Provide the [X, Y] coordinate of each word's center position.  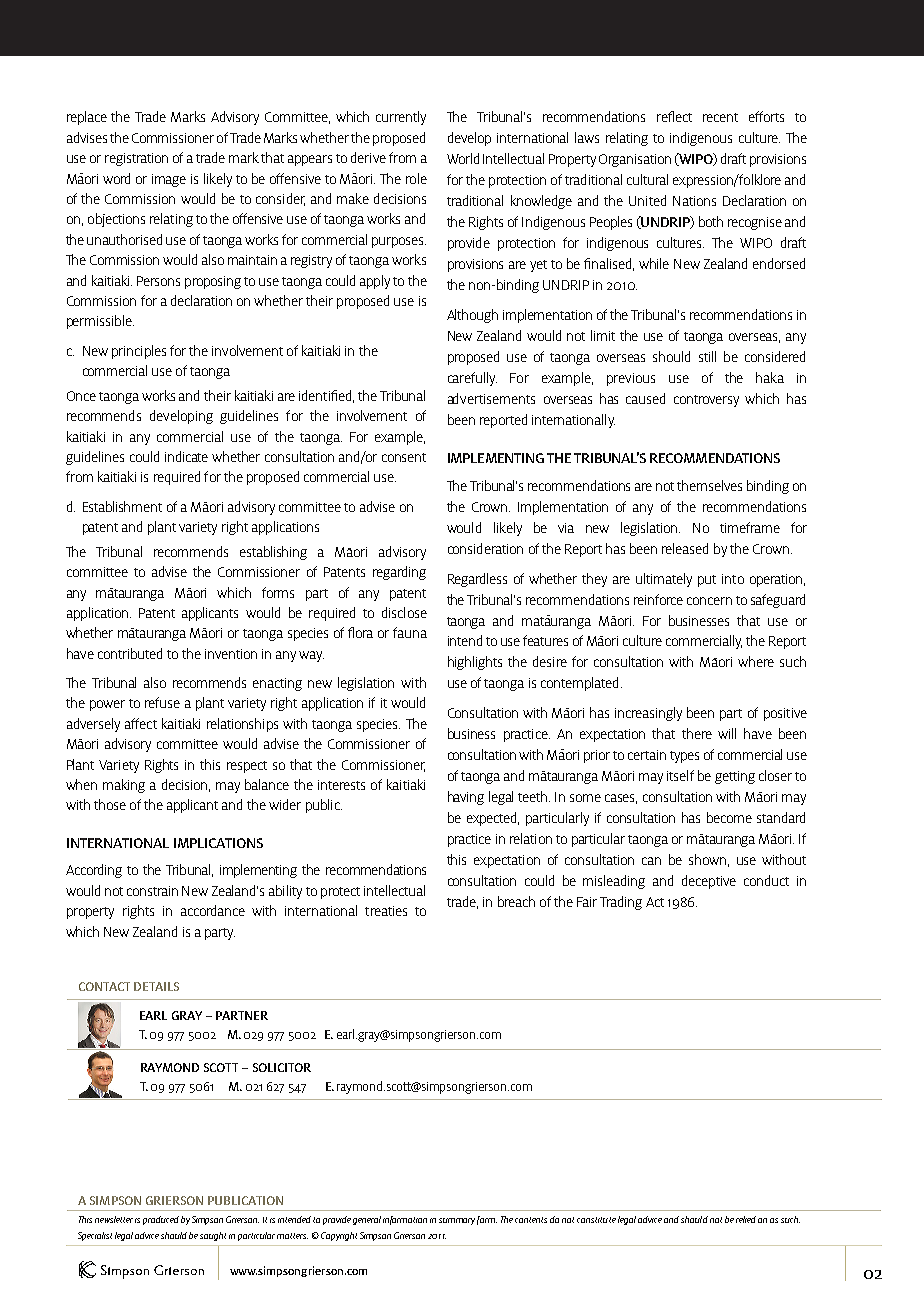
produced [161, 1220]
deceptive [709, 882]
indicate [186, 456]
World [463, 158]
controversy [706, 401]
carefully [472, 379]
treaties [386, 911]
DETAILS [156, 986]
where [756, 661]
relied [746, 1219]
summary [457, 1221]
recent [720, 117]
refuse [162, 702]
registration [136, 159]
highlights [475, 663]
